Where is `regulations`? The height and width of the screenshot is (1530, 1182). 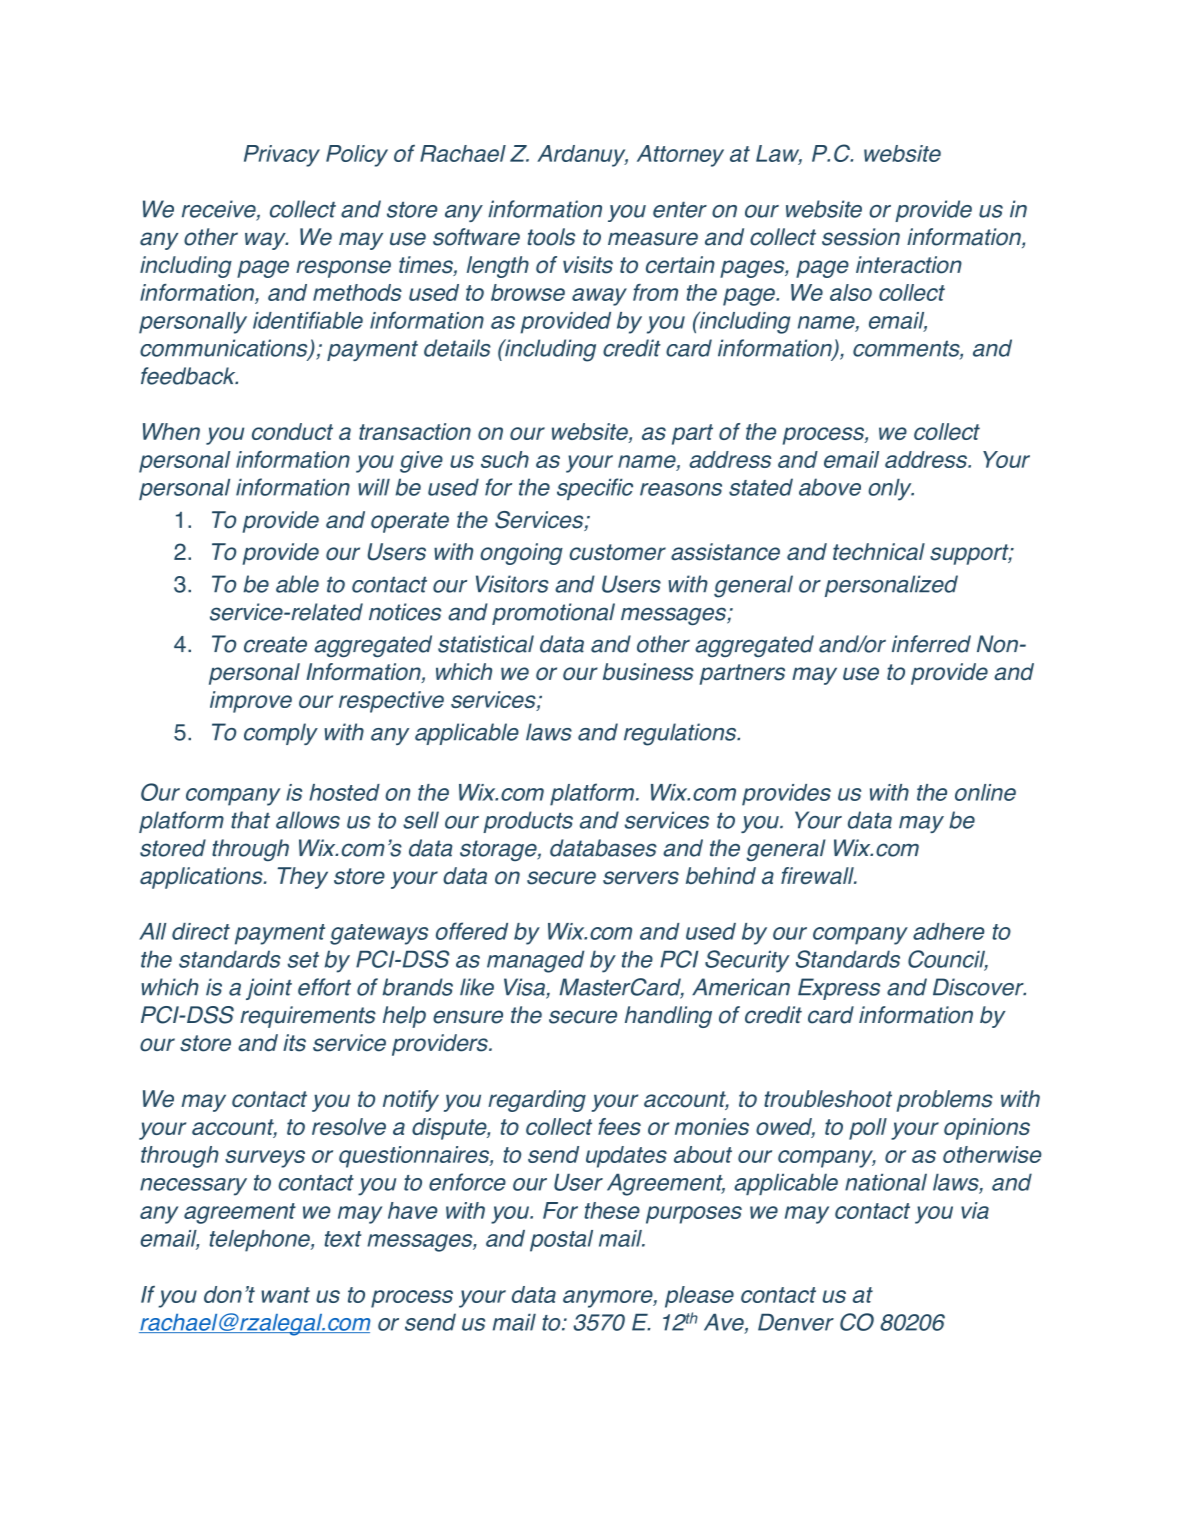 regulations is located at coordinates (681, 734).
